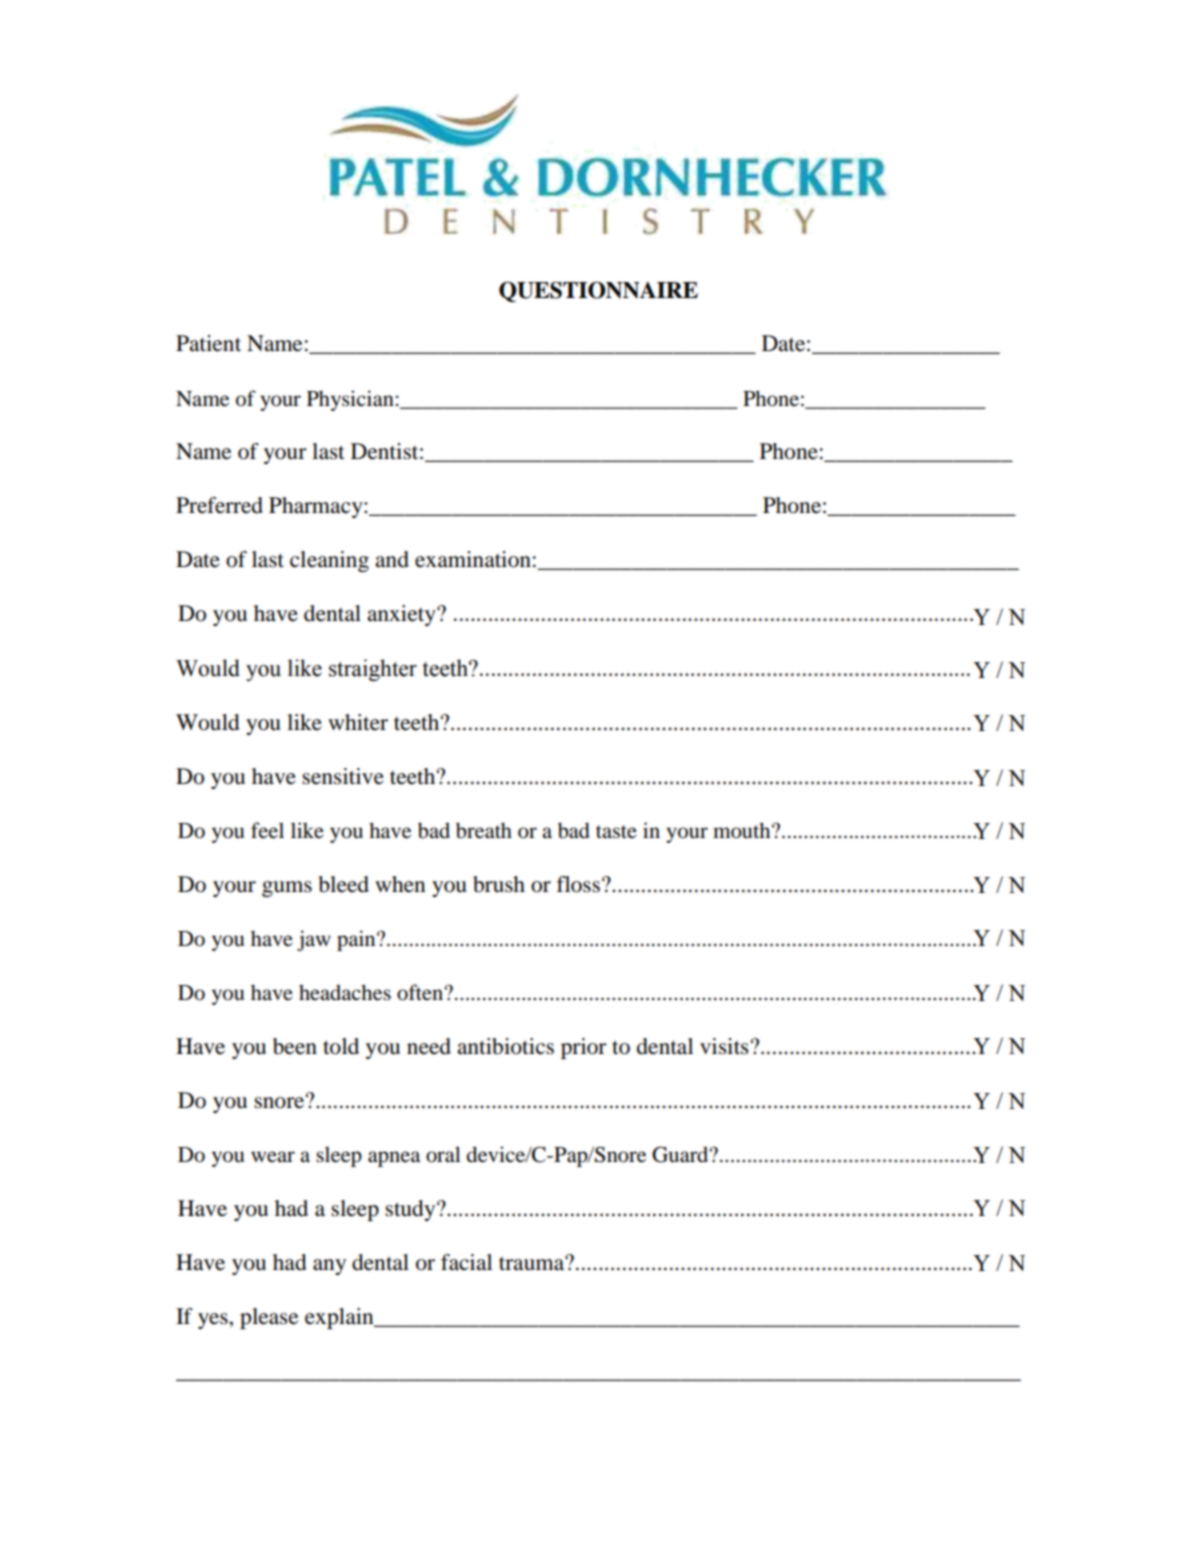 This image has height=1550, width=1197. I want to click on taste, so click(616, 832).
